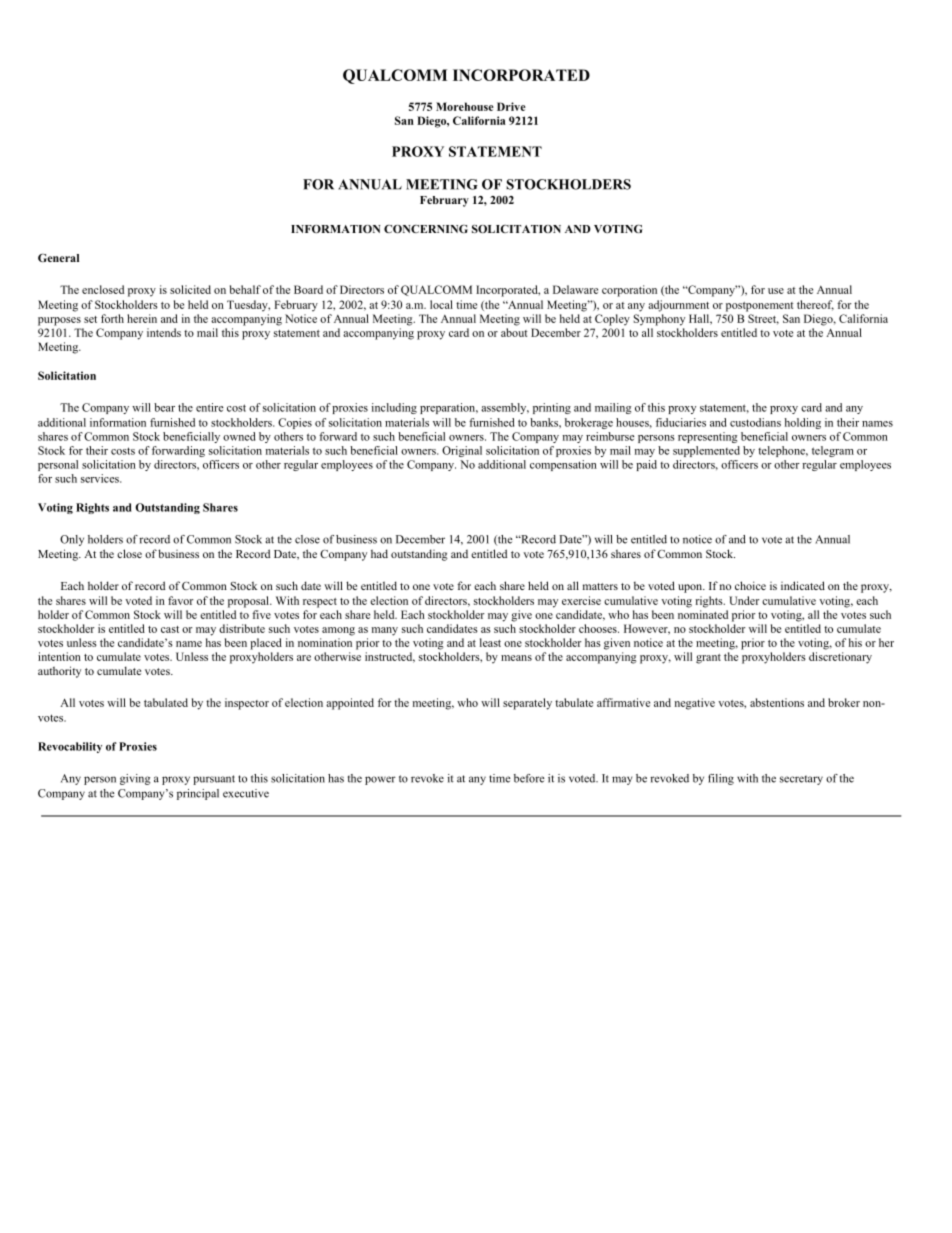  What do you see at coordinates (462, 451) in the screenshot?
I see `Original` at bounding box center [462, 451].
